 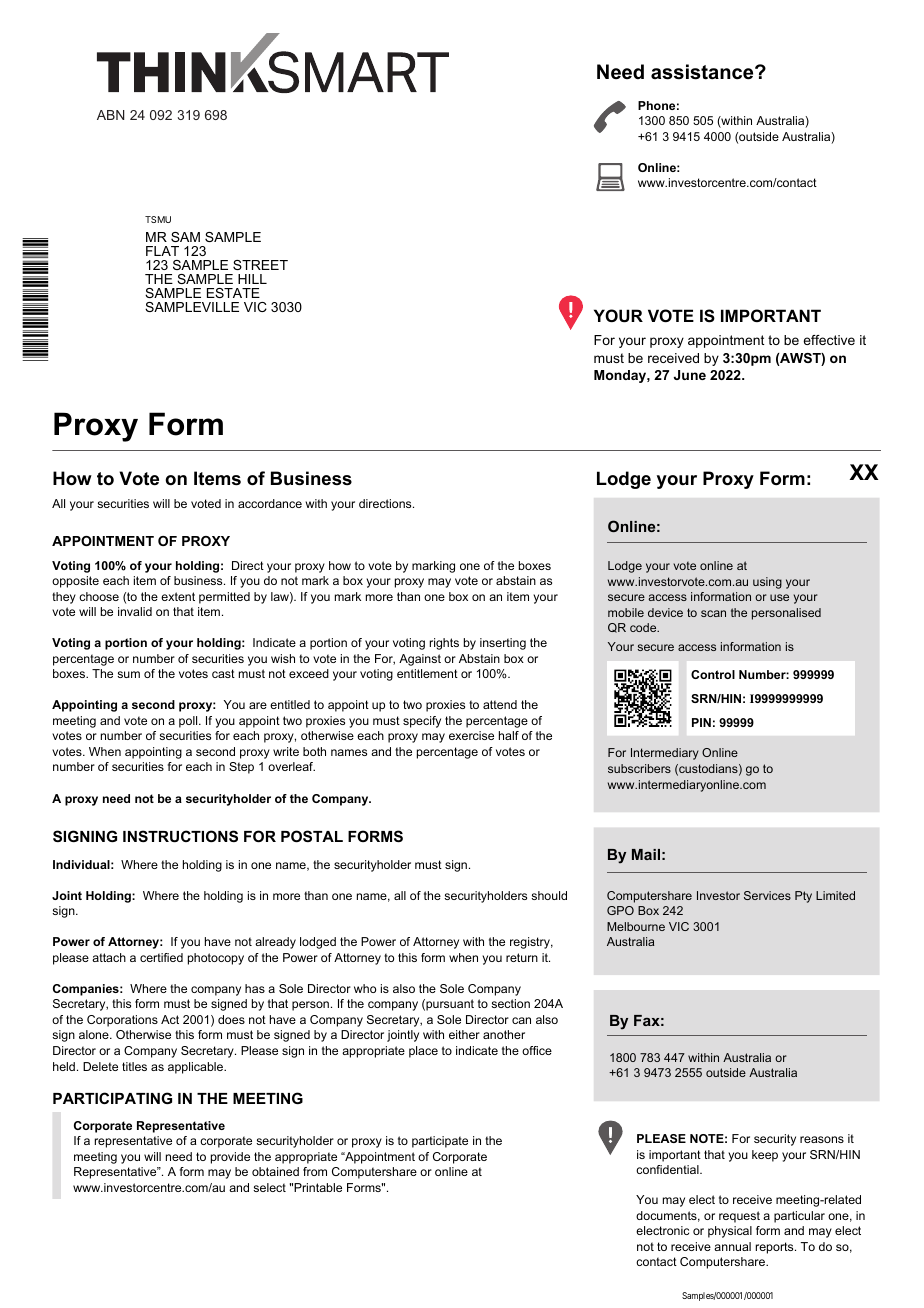 I want to click on ABN, so click(x=110, y=115).
